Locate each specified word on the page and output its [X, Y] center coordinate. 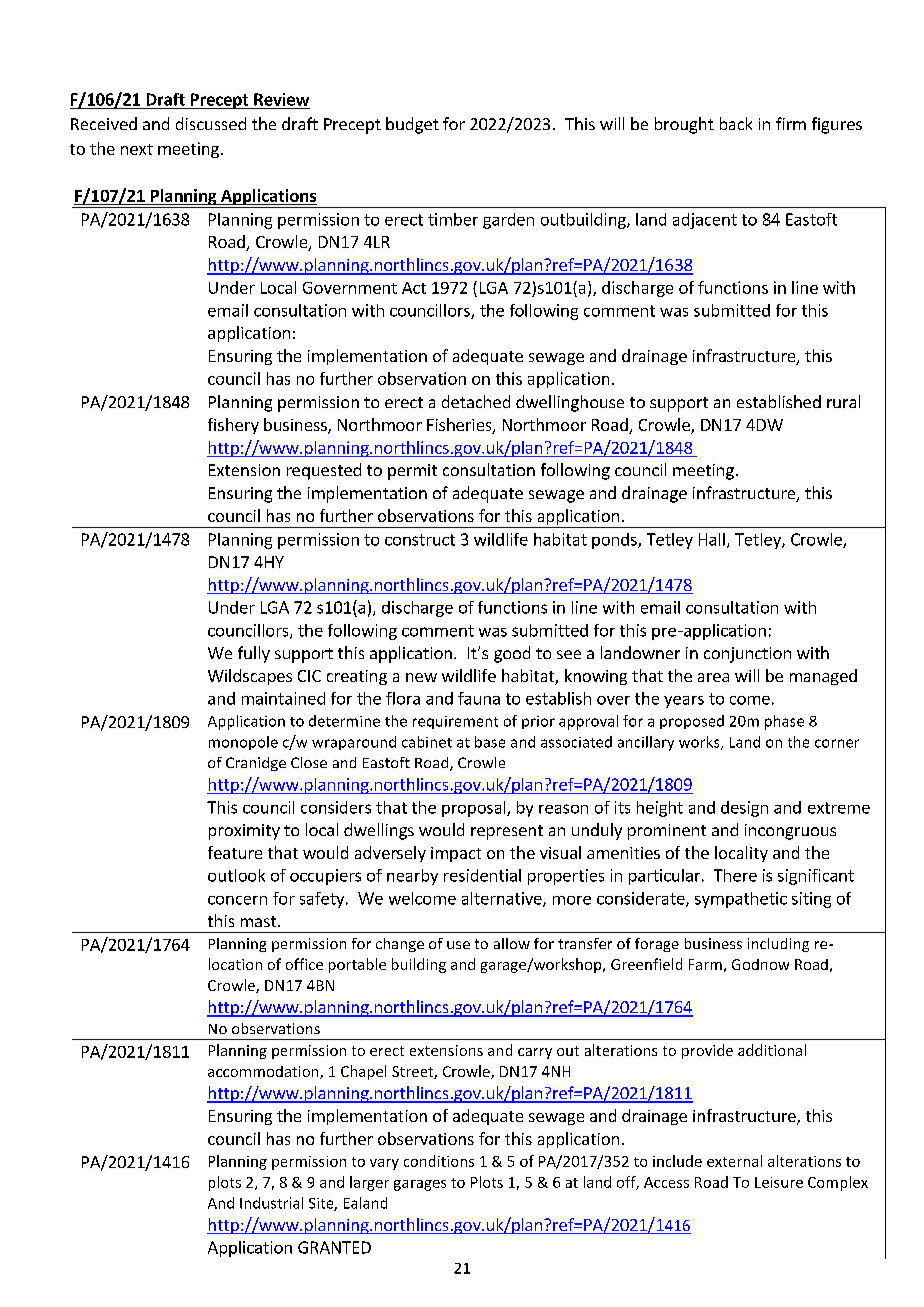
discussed [211, 123]
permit [412, 472]
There [735, 875]
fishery [233, 426]
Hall [712, 539]
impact [456, 854]
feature [235, 852]
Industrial [271, 1203]
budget [412, 125]
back [736, 123]
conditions [439, 1161]
